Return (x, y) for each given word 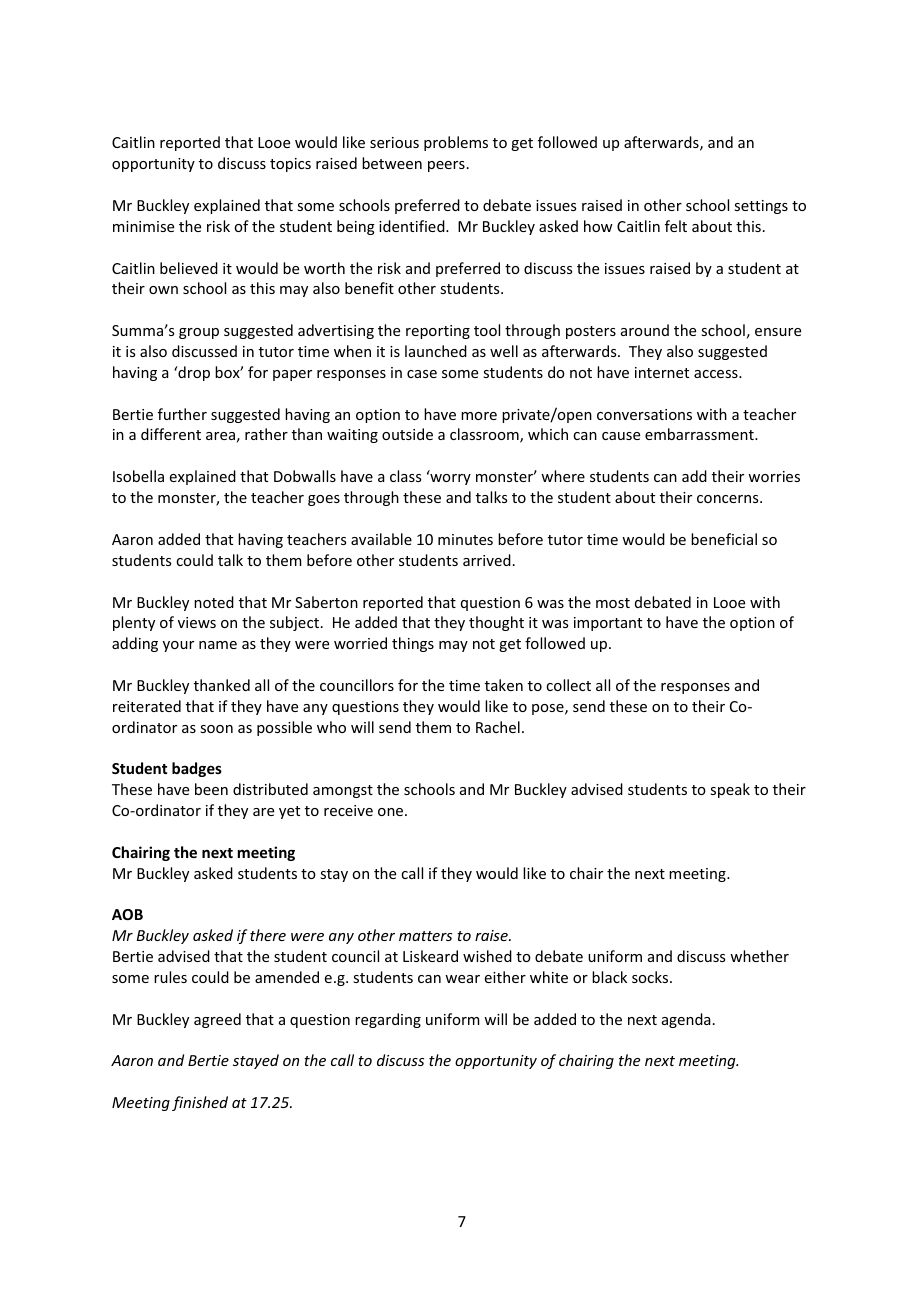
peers (446, 166)
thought (496, 623)
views (197, 622)
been (211, 789)
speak (730, 790)
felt (676, 226)
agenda (686, 1020)
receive (348, 810)
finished (200, 1103)
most (613, 603)
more (479, 416)
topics (290, 165)
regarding (388, 1020)
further (182, 414)
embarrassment (700, 434)
